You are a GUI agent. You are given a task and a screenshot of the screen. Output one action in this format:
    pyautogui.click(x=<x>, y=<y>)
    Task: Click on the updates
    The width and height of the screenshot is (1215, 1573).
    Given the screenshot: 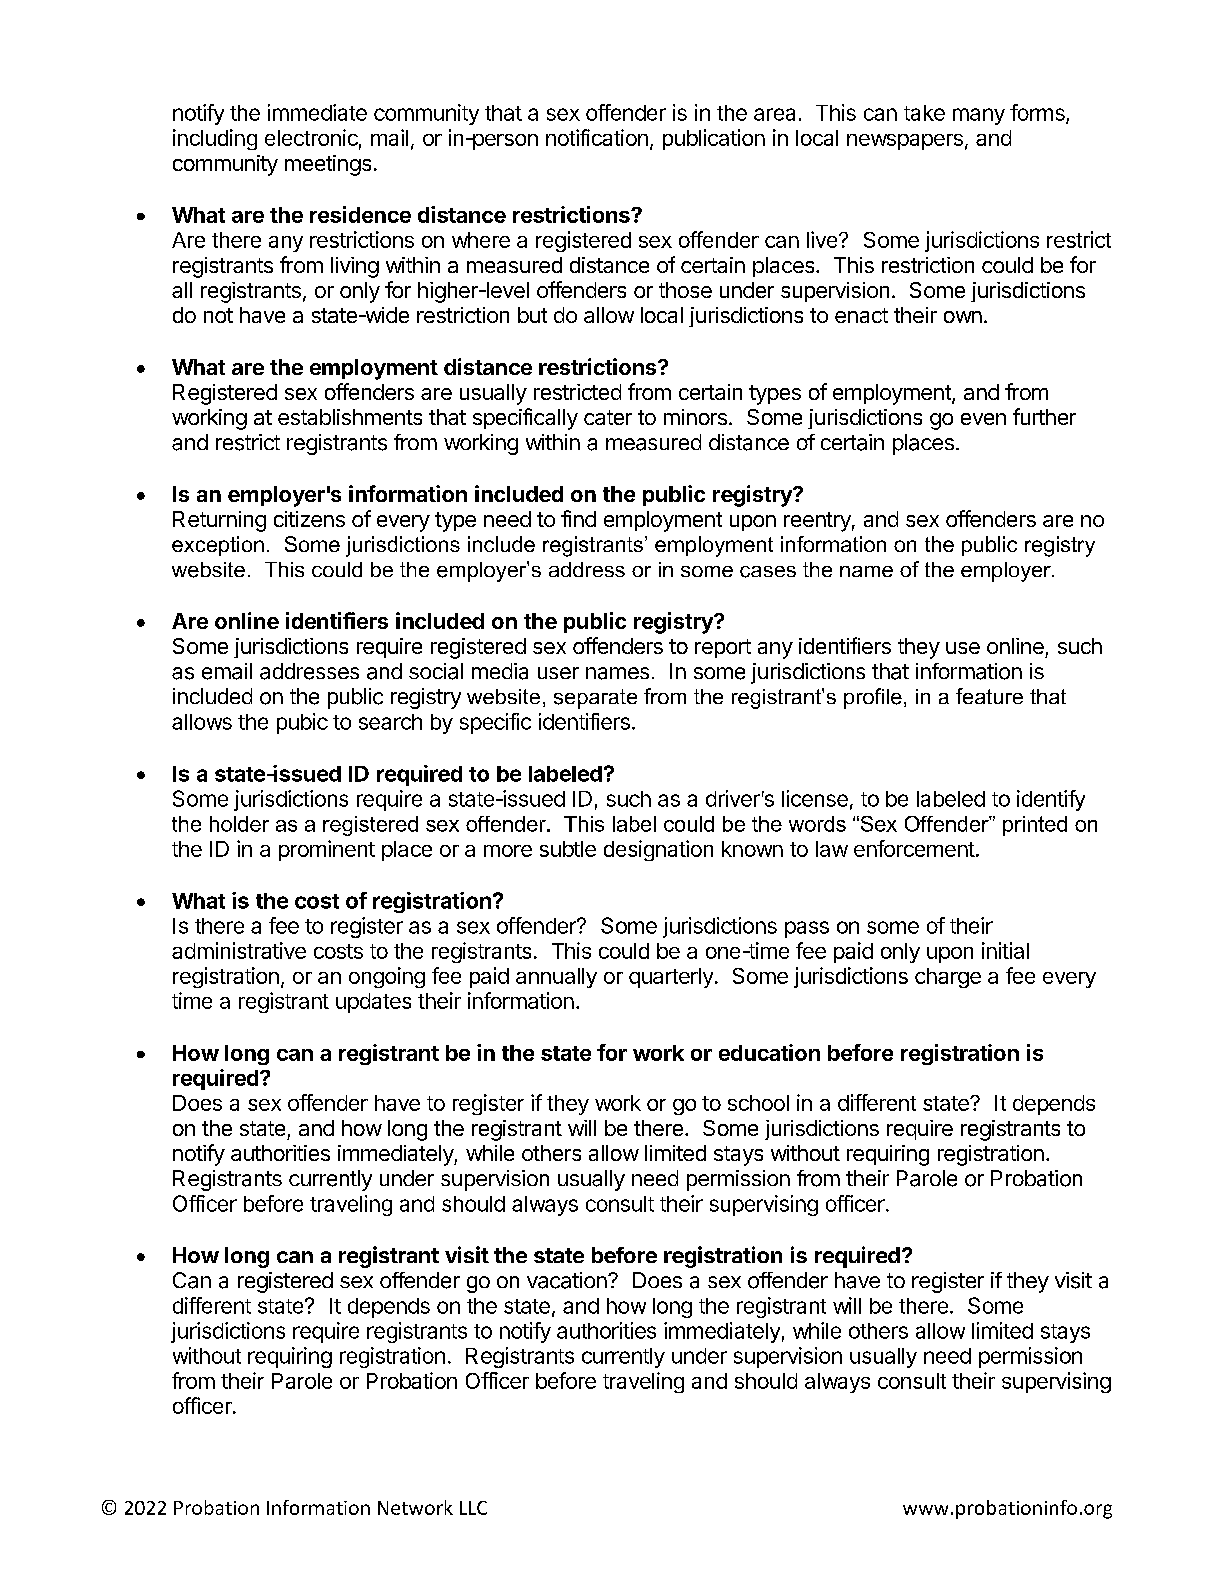 What is the action you would take?
    pyautogui.click(x=373, y=1003)
